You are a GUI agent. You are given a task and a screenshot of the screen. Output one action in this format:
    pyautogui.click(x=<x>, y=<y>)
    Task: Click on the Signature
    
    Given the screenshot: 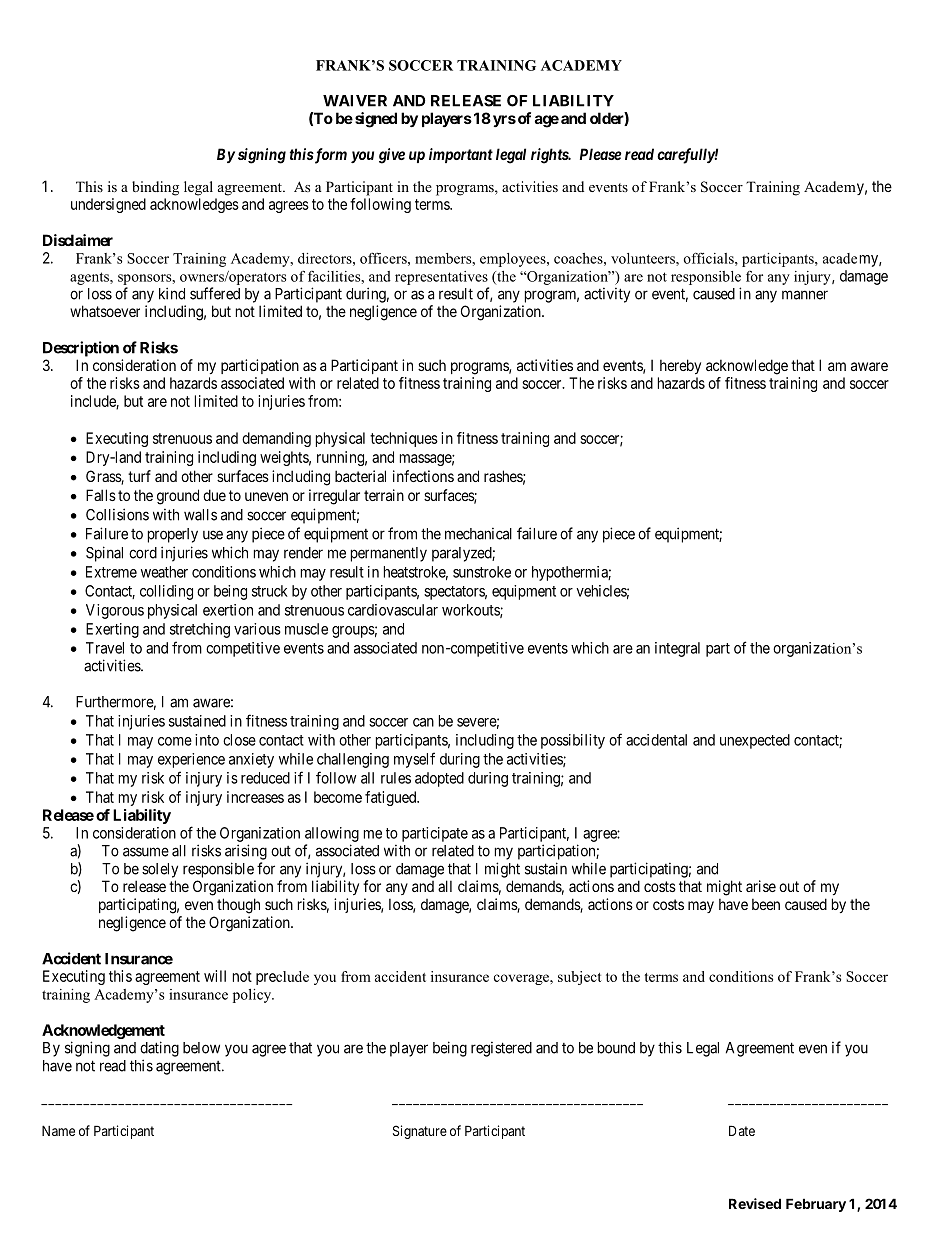 What is the action you would take?
    pyautogui.click(x=420, y=1132)
